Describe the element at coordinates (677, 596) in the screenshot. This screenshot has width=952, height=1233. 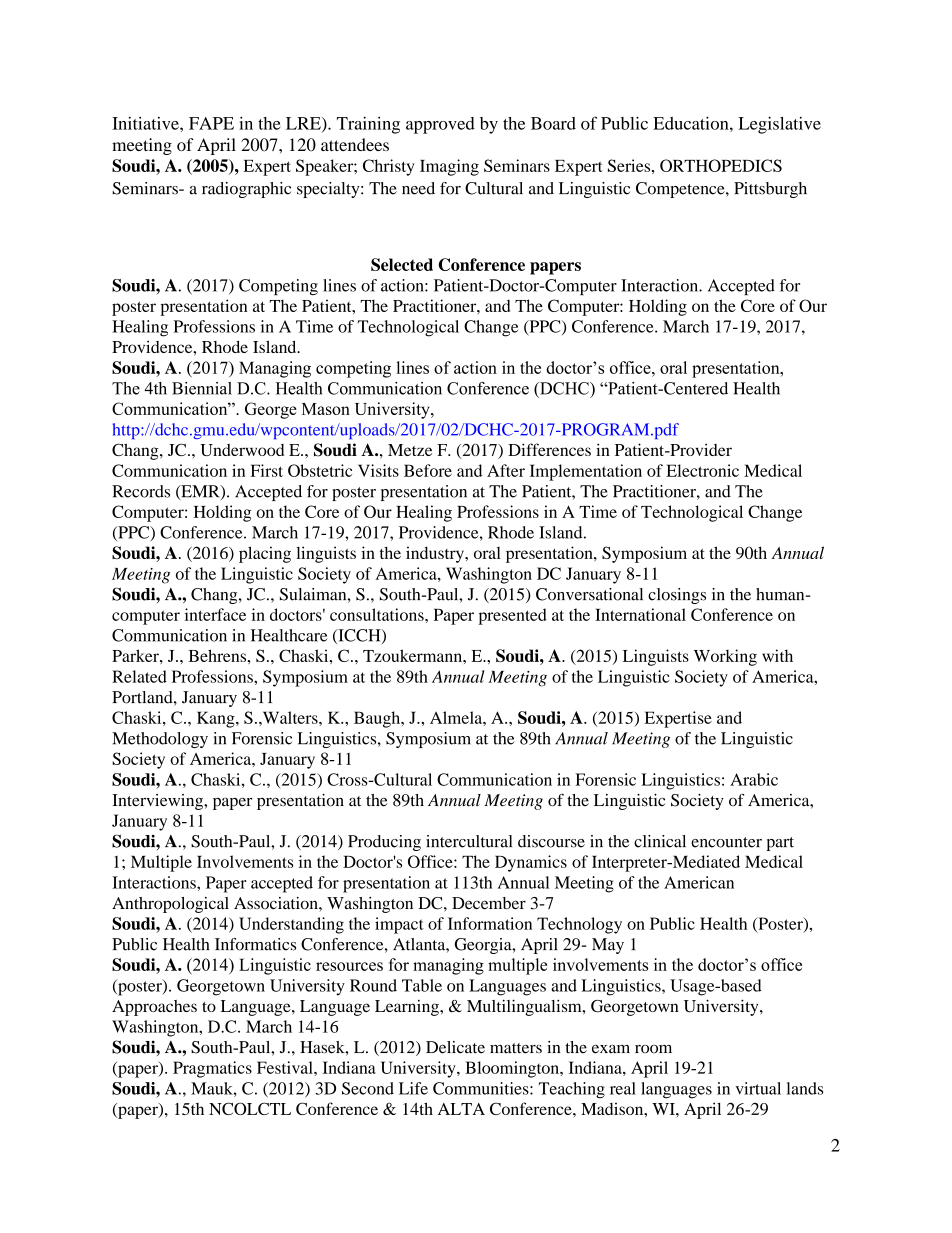
I see `closings` at that location.
